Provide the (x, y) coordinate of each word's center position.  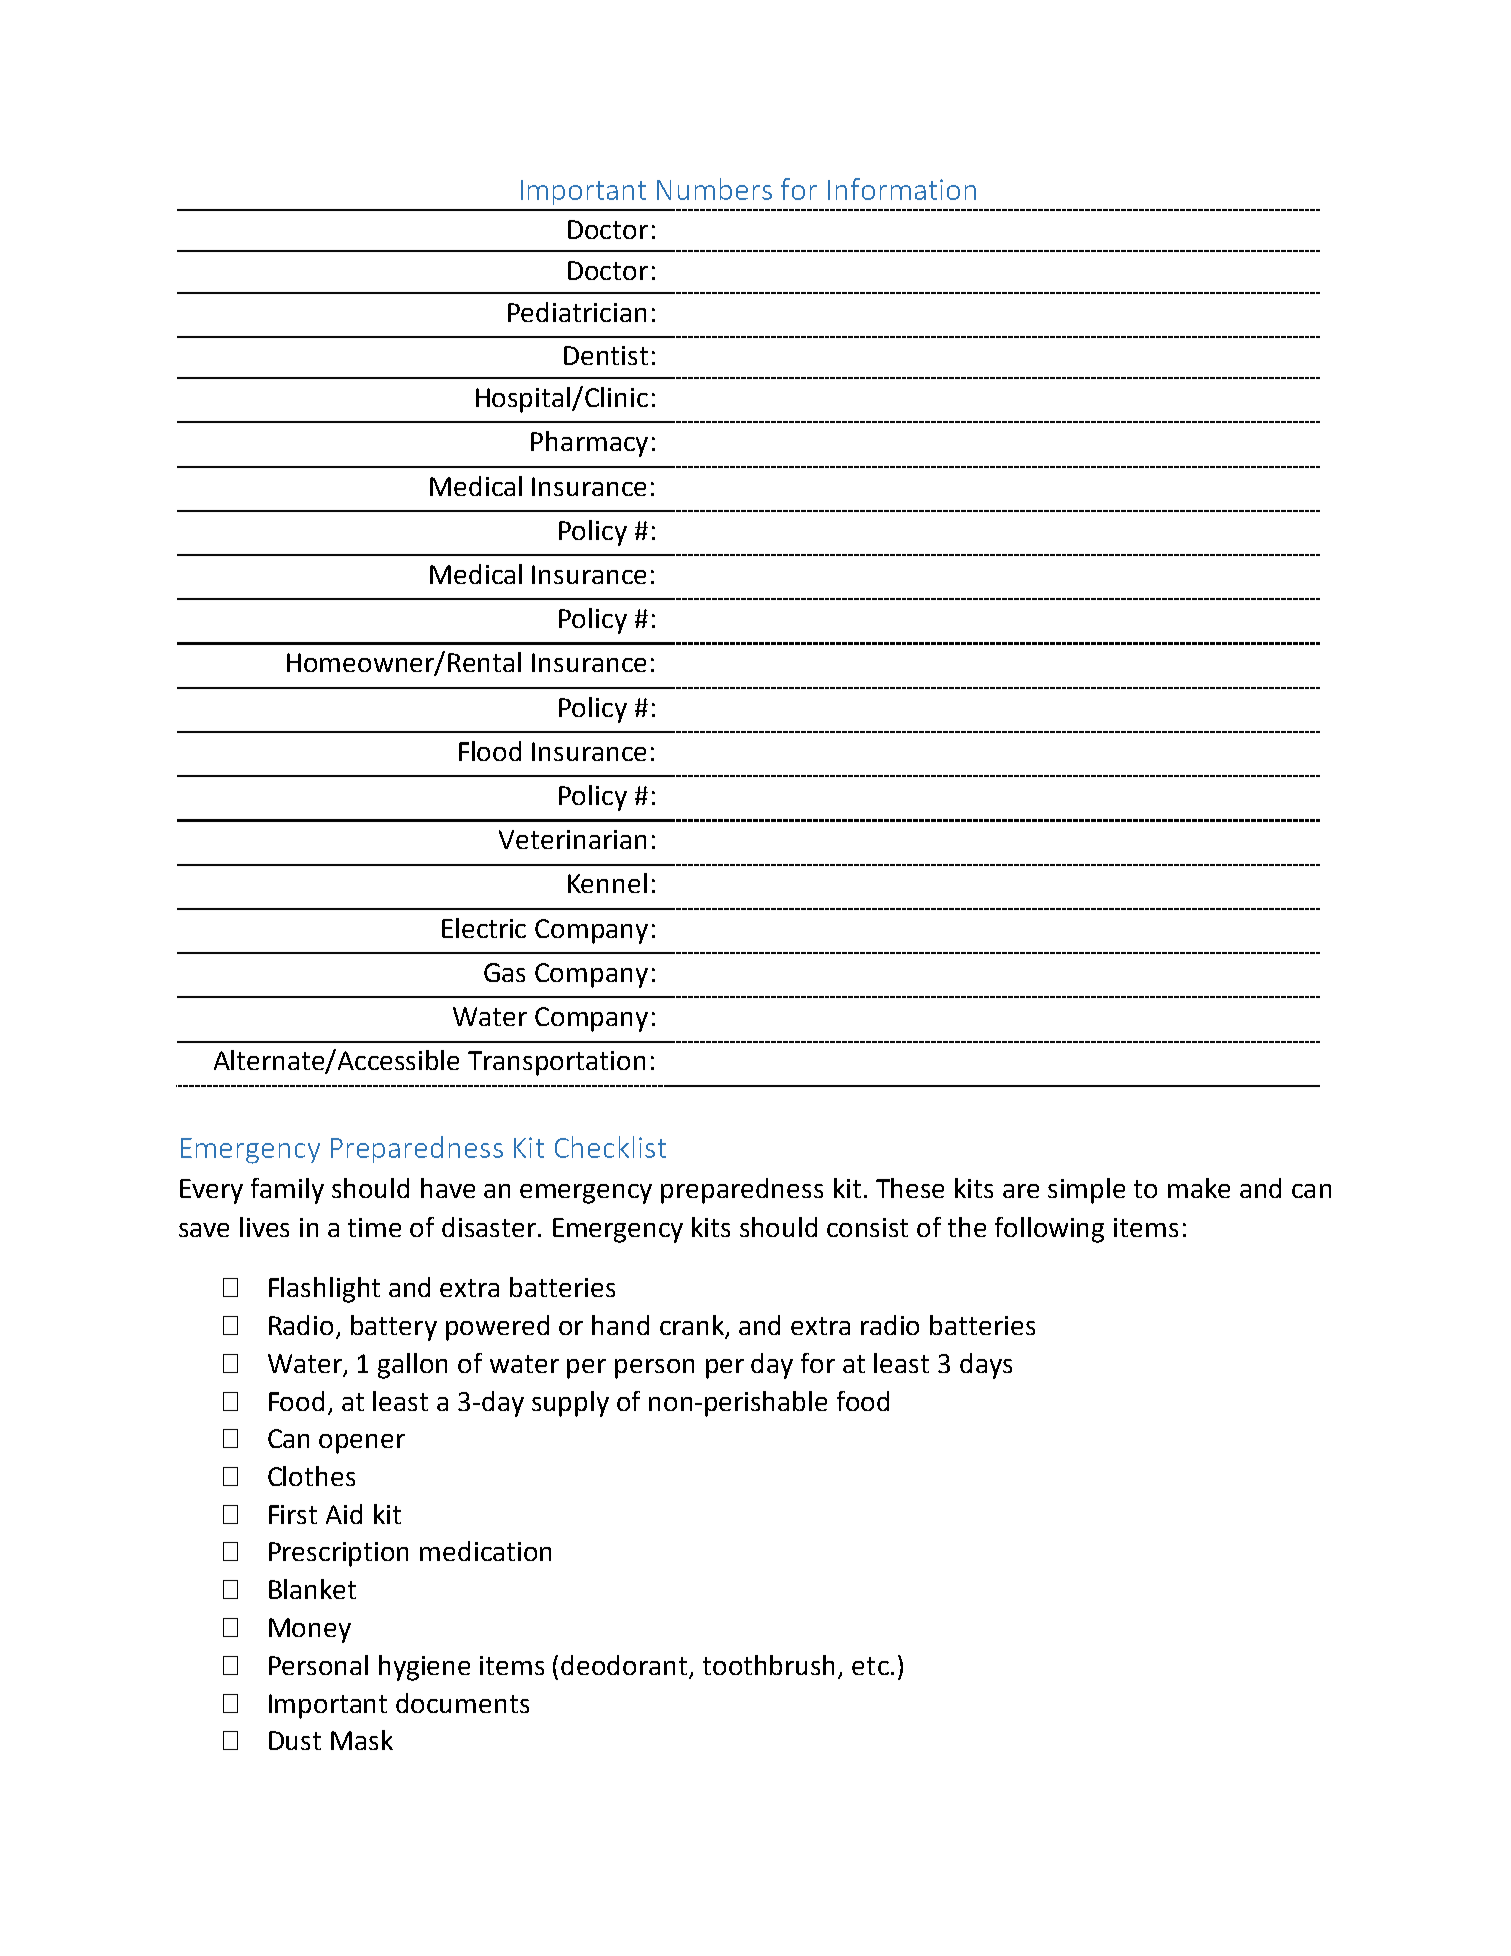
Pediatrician (577, 312)
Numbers (714, 189)
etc (870, 1666)
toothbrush (768, 1665)
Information (902, 189)
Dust (295, 1740)
